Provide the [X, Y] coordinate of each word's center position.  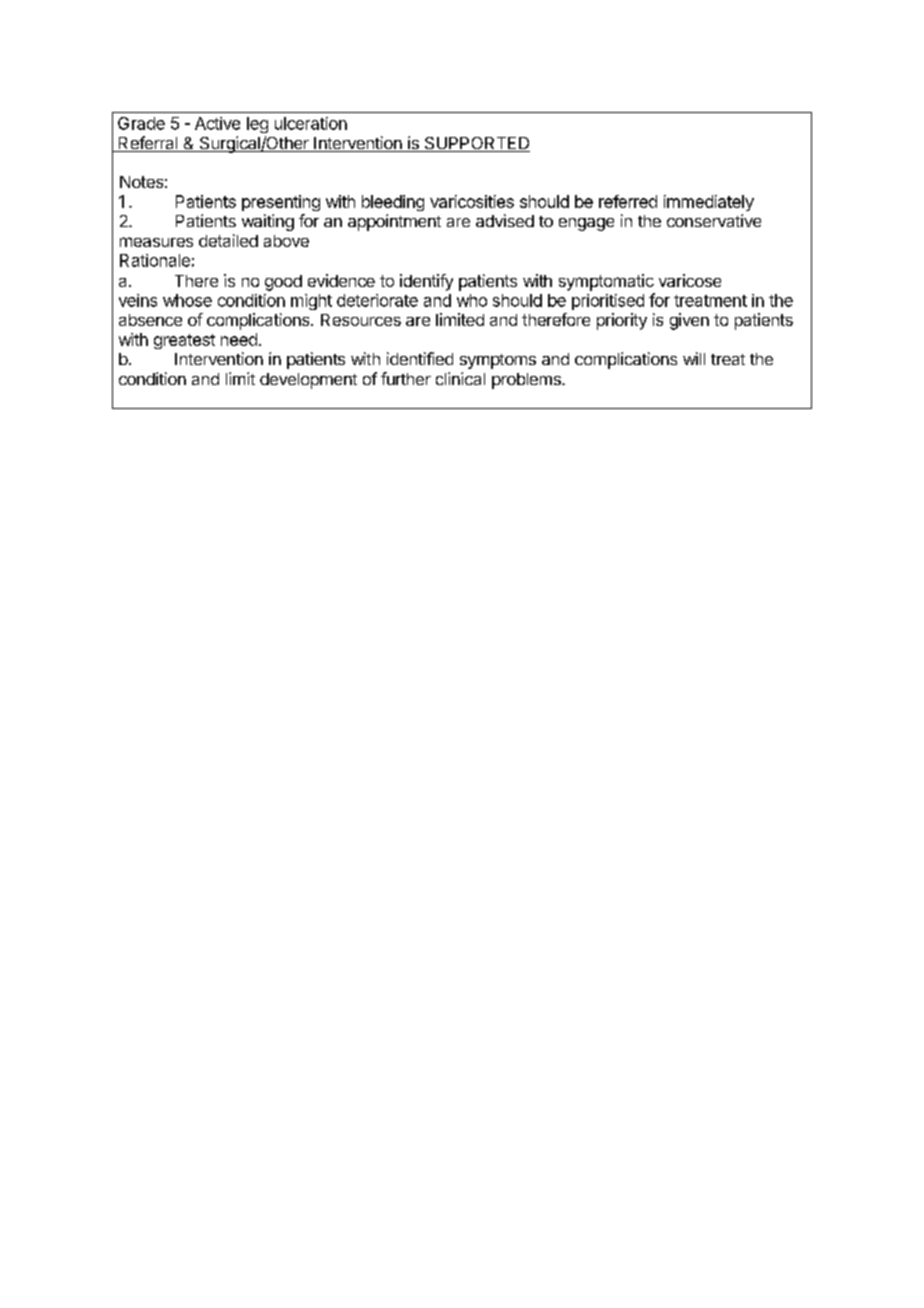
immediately [709, 203]
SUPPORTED [476, 144]
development [308, 381]
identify [426, 282]
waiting [268, 222]
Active [217, 123]
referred [628, 201]
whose [187, 300]
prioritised [608, 302]
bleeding [393, 203]
